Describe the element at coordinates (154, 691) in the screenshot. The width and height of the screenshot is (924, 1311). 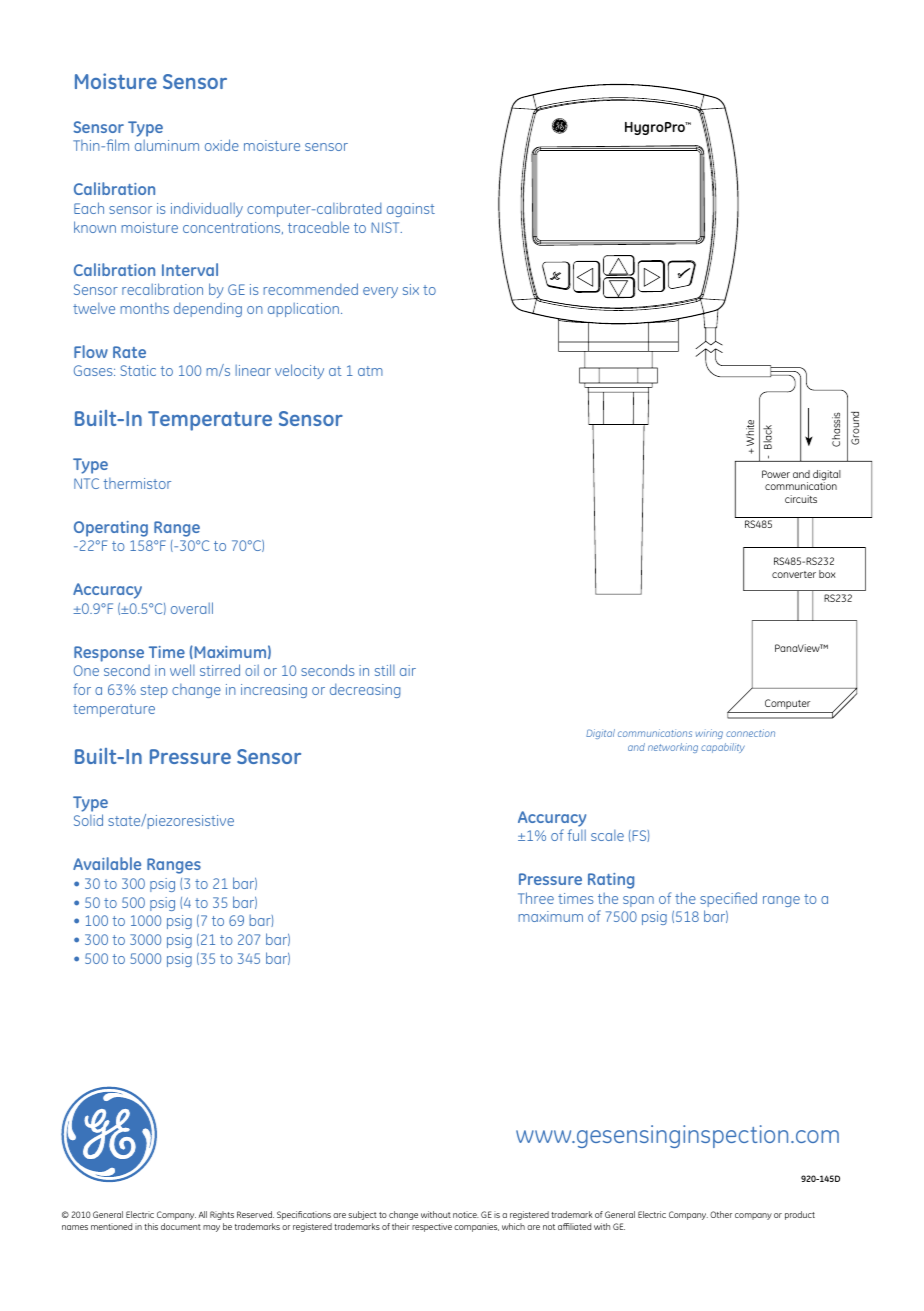
I see `step` at that location.
